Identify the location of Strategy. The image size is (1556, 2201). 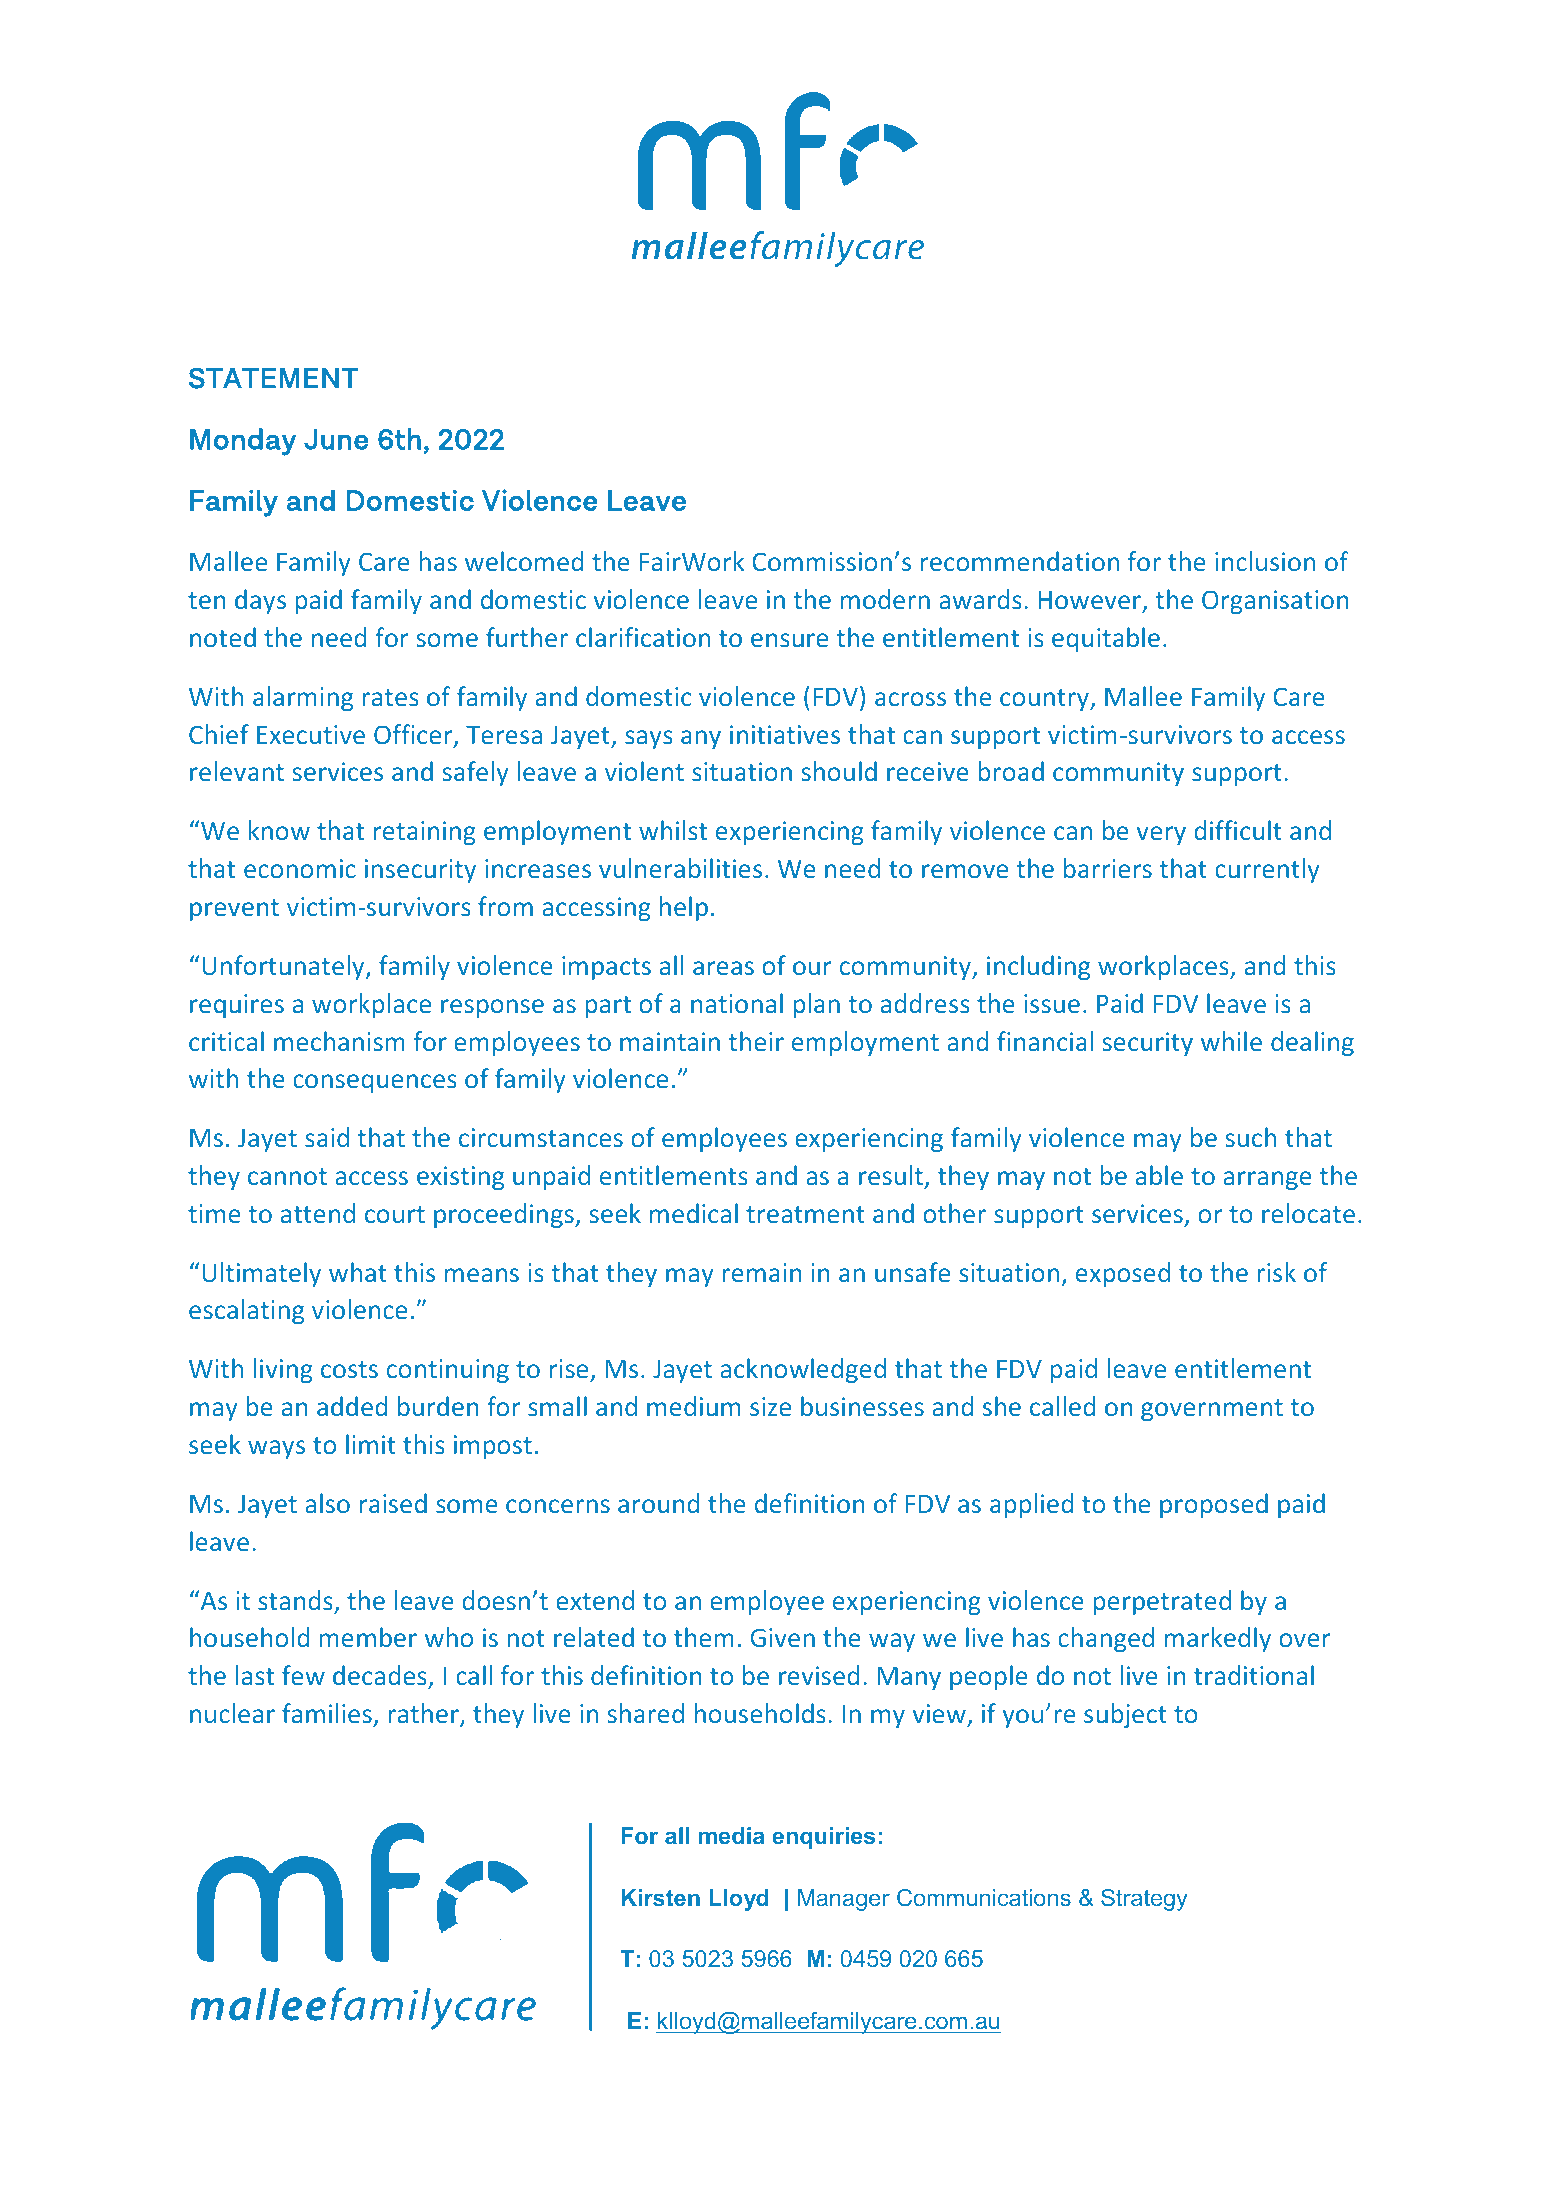
(1144, 1900).
